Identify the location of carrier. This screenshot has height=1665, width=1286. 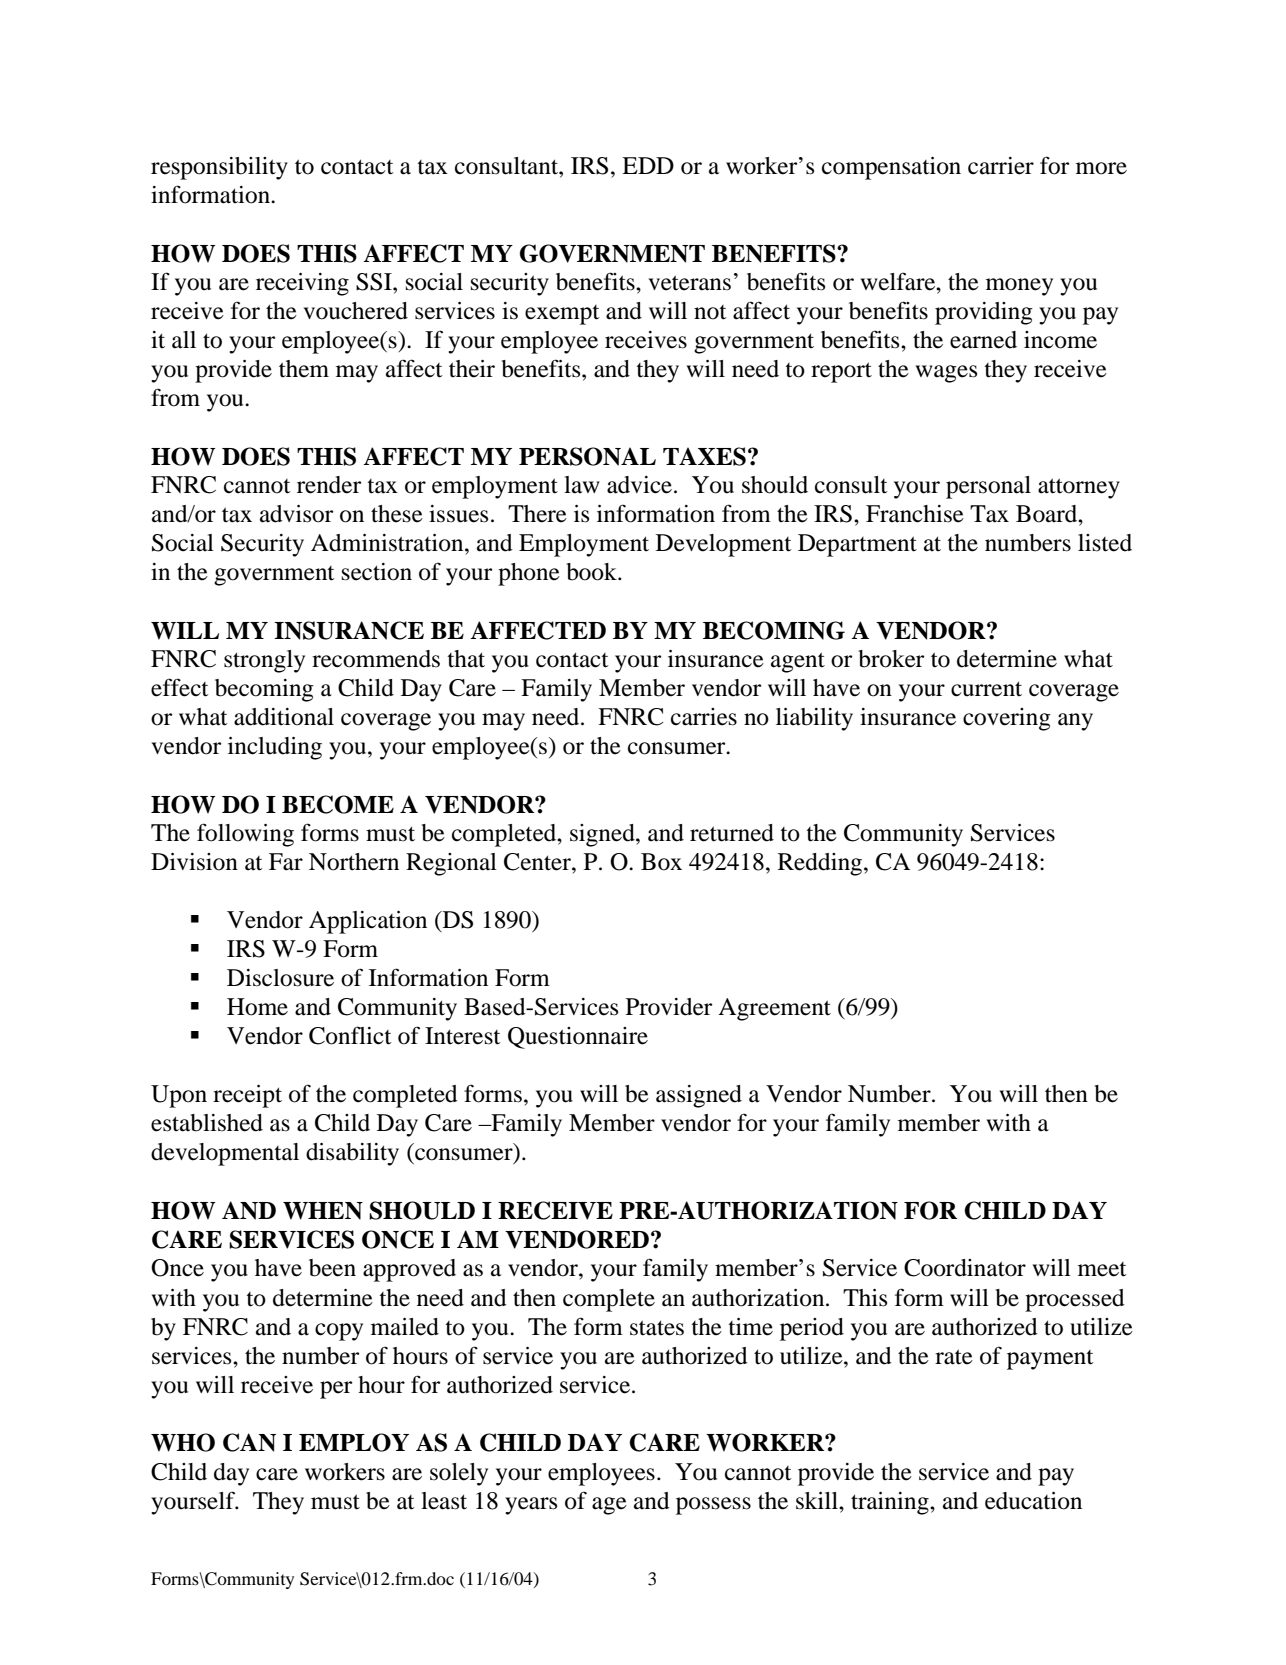
(1001, 166).
